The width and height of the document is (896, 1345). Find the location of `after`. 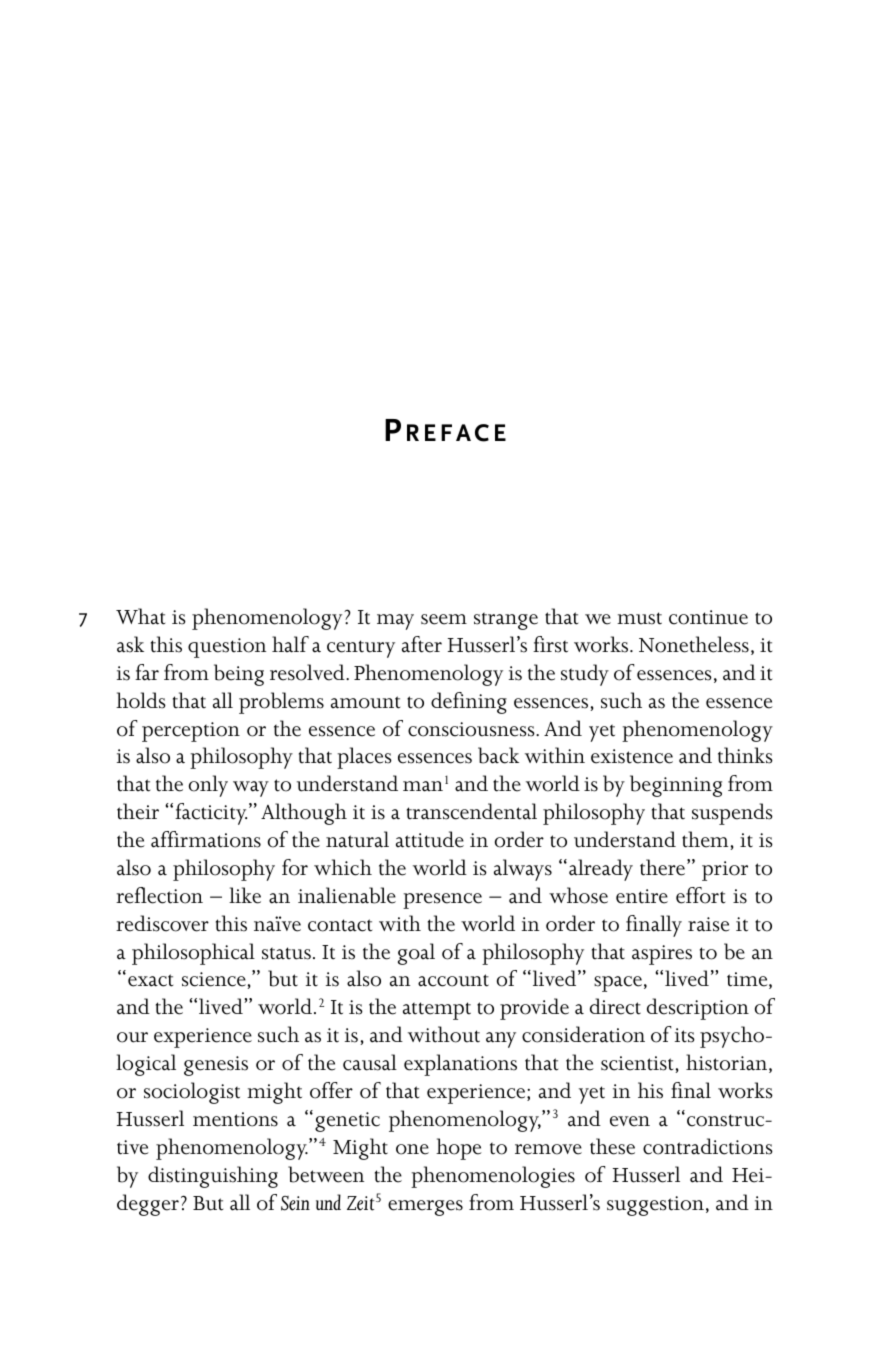

after is located at coordinates (422, 644).
